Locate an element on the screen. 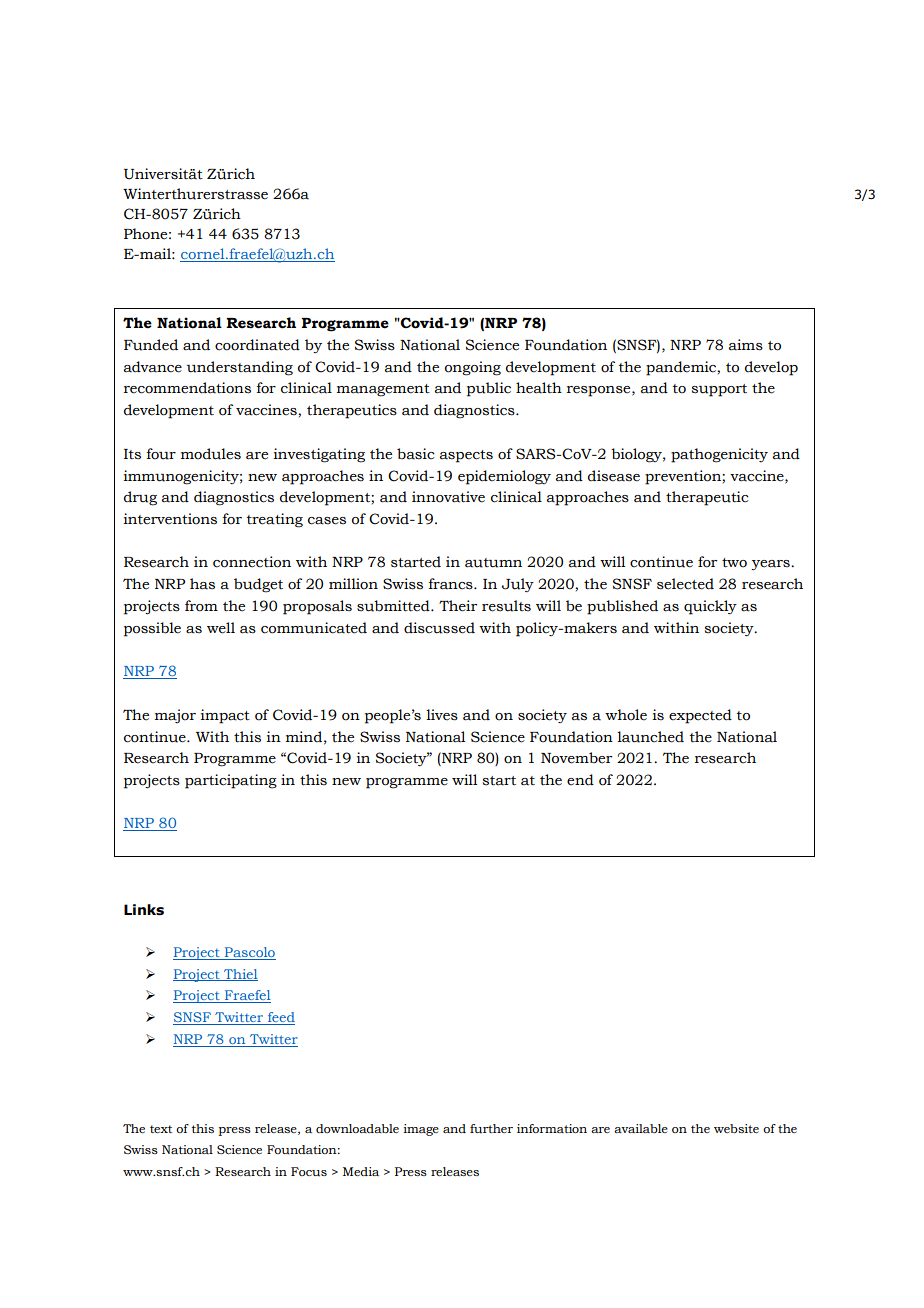 This screenshot has width=924, height=1308. lives is located at coordinates (442, 715).
